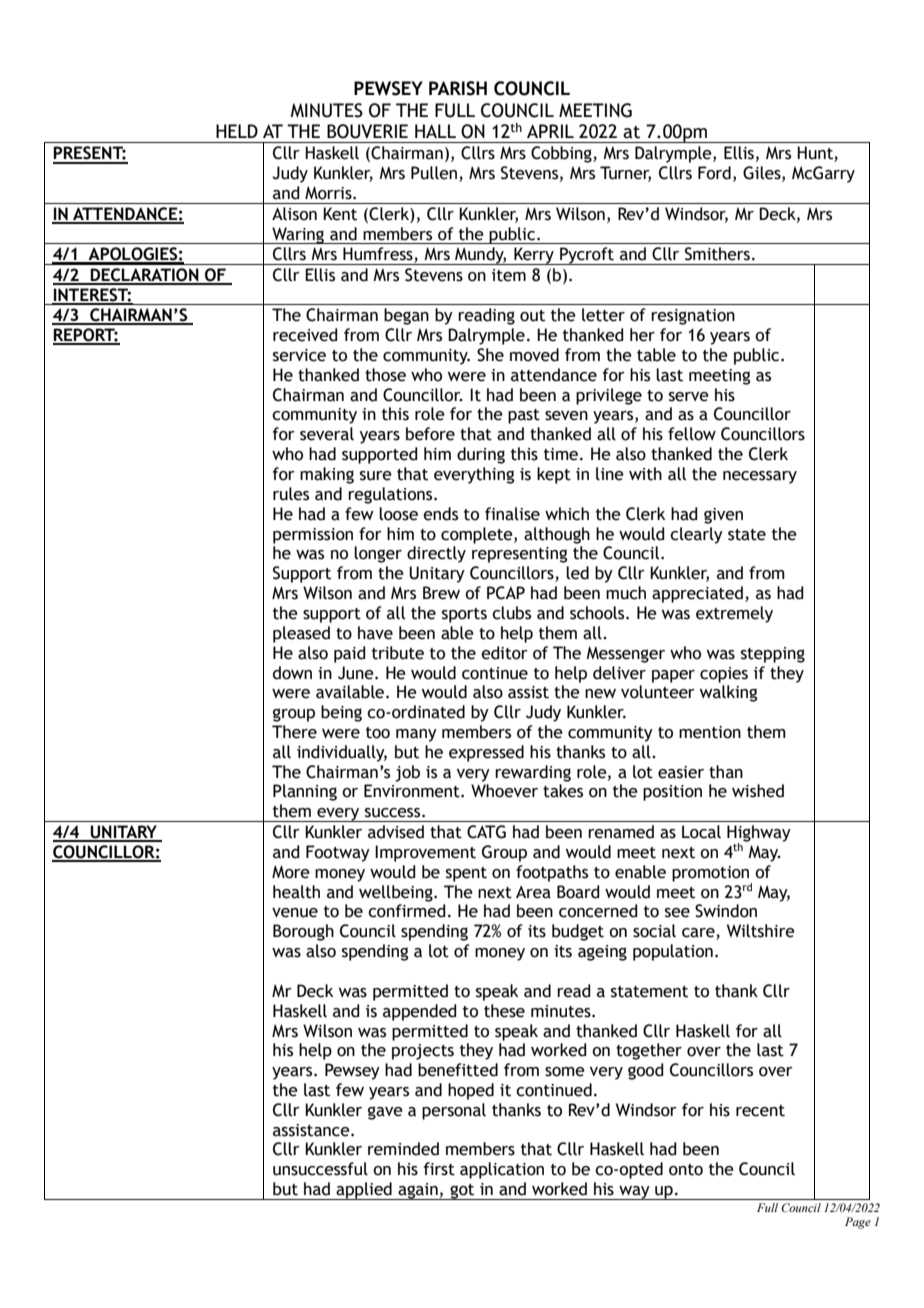  I want to click on Ford, so click(714, 173).
